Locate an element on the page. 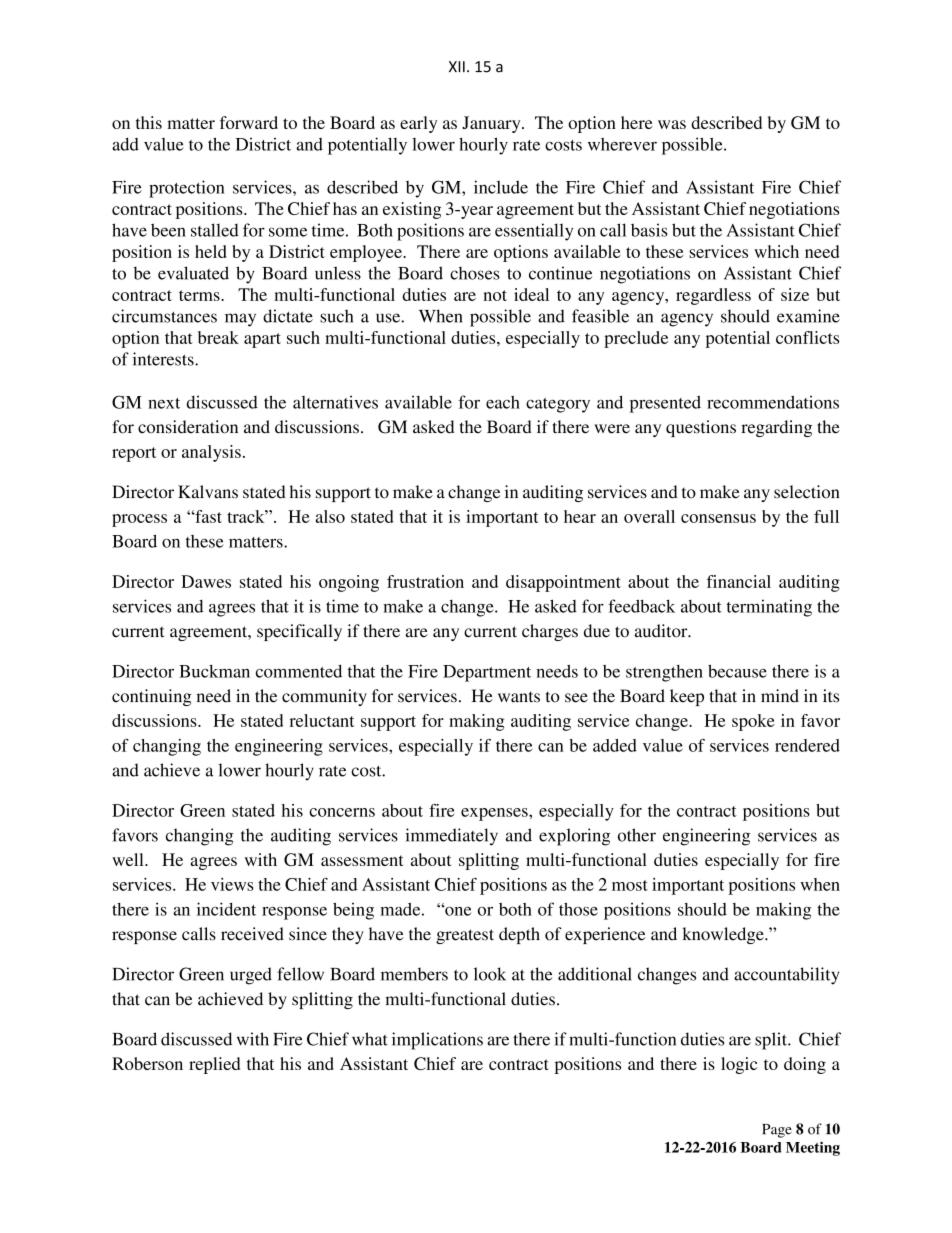  expenses is located at coordinates (495, 814).
